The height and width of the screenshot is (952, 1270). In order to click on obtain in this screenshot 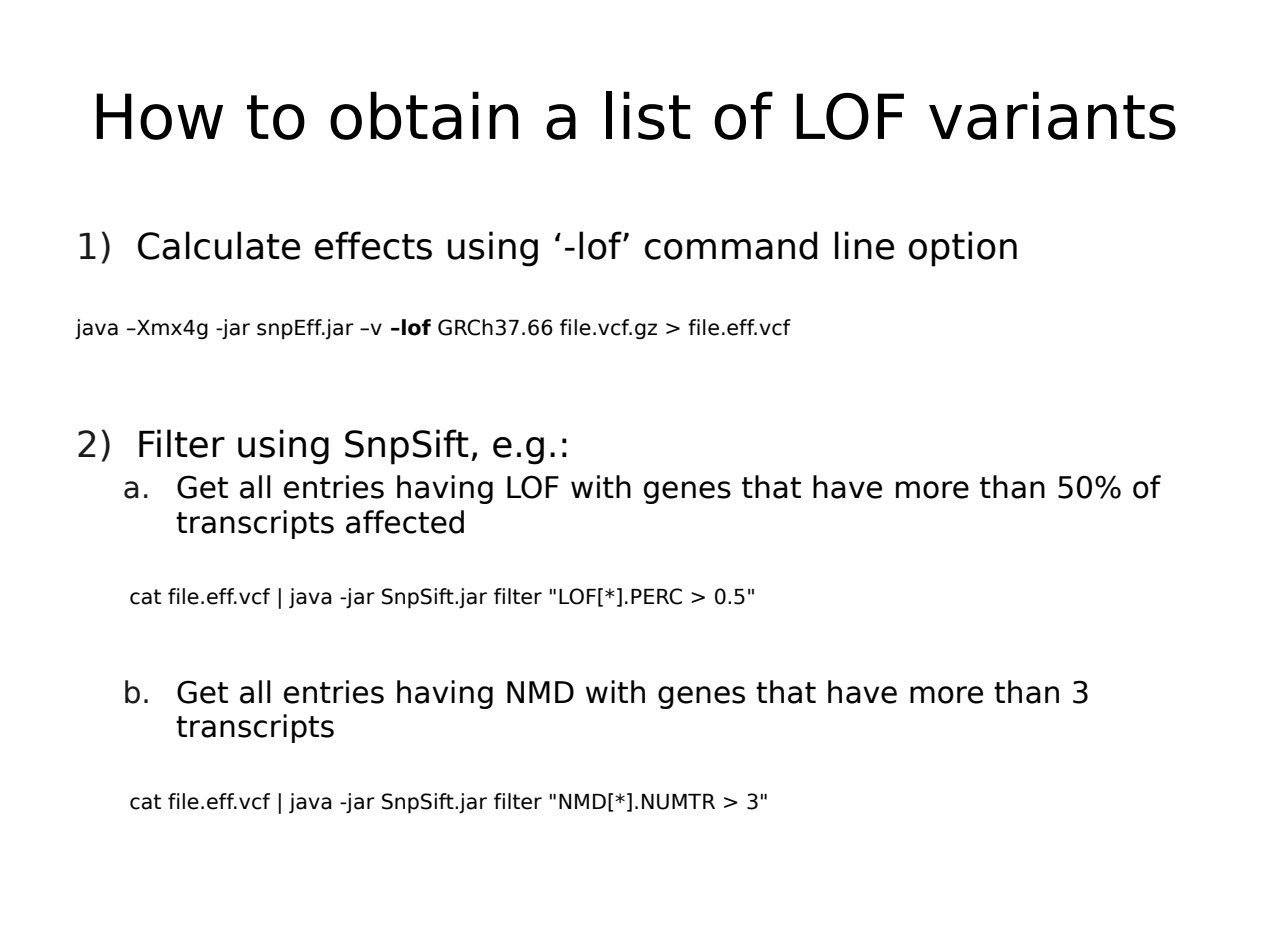, I will do `click(424, 115)`.
